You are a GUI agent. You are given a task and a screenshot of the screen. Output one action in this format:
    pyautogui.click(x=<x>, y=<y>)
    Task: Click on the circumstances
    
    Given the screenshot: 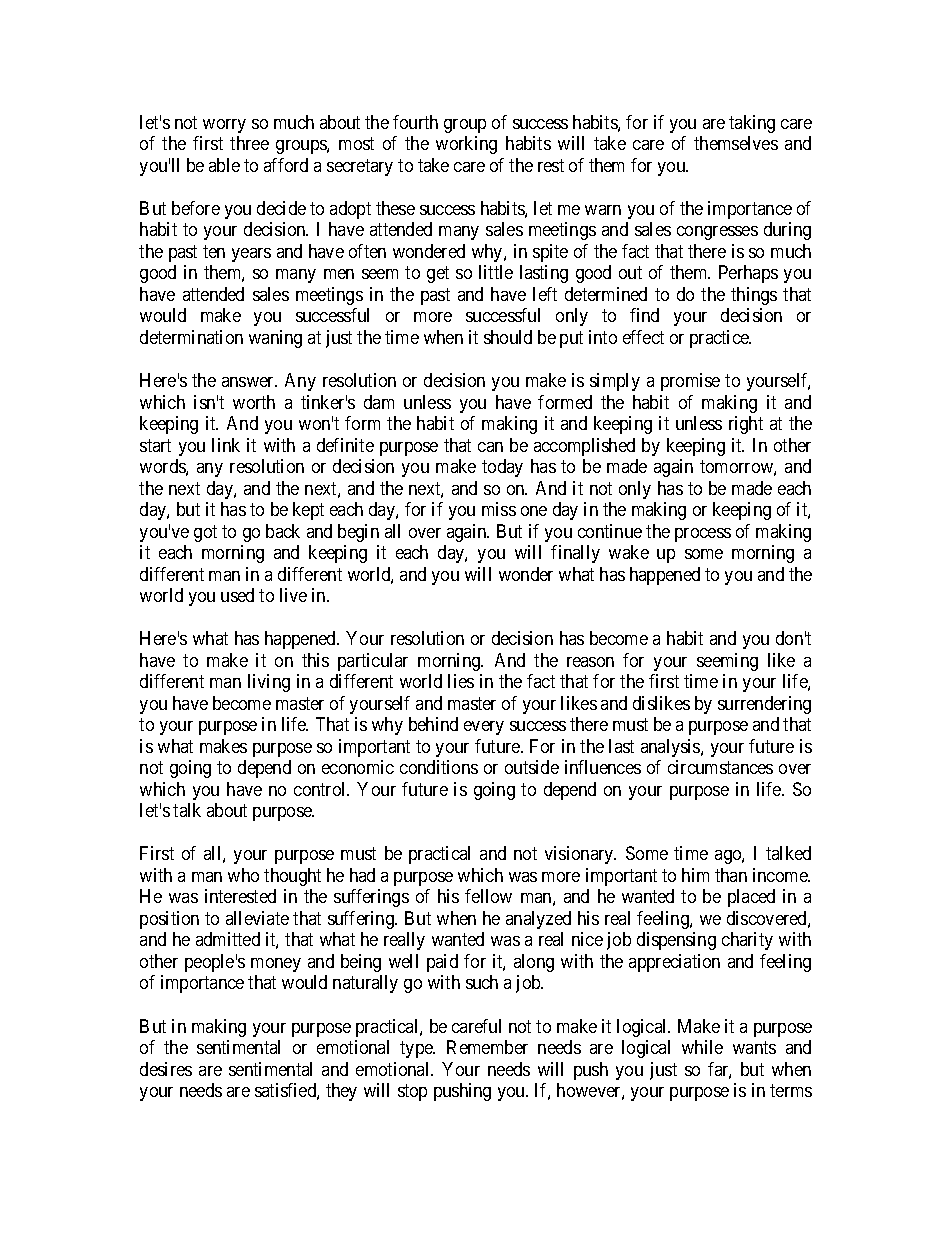 What is the action you would take?
    pyautogui.click(x=720, y=767)
